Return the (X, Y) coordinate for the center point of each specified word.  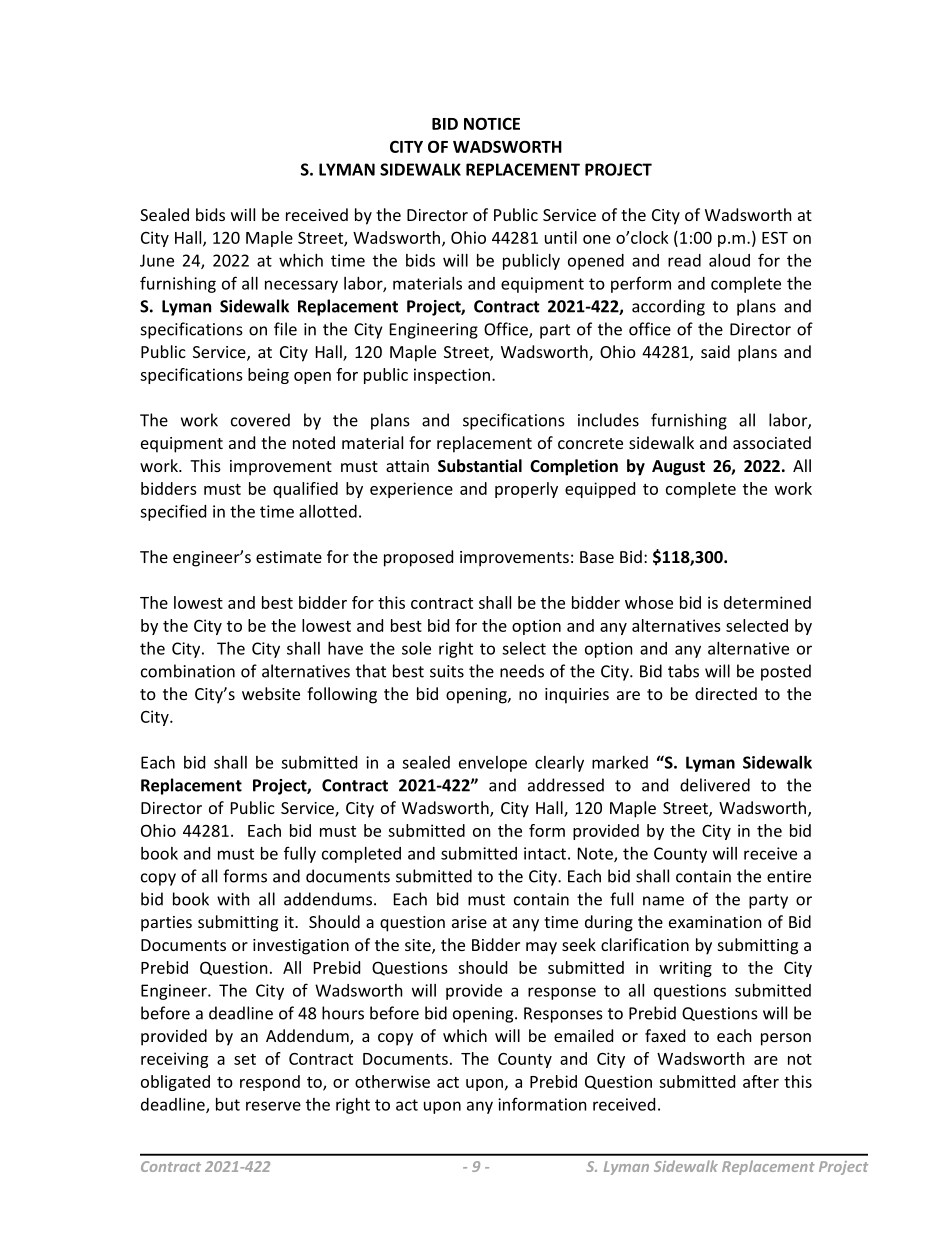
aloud (729, 260)
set (245, 1059)
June (157, 260)
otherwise (392, 1081)
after (761, 1081)
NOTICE (492, 123)
